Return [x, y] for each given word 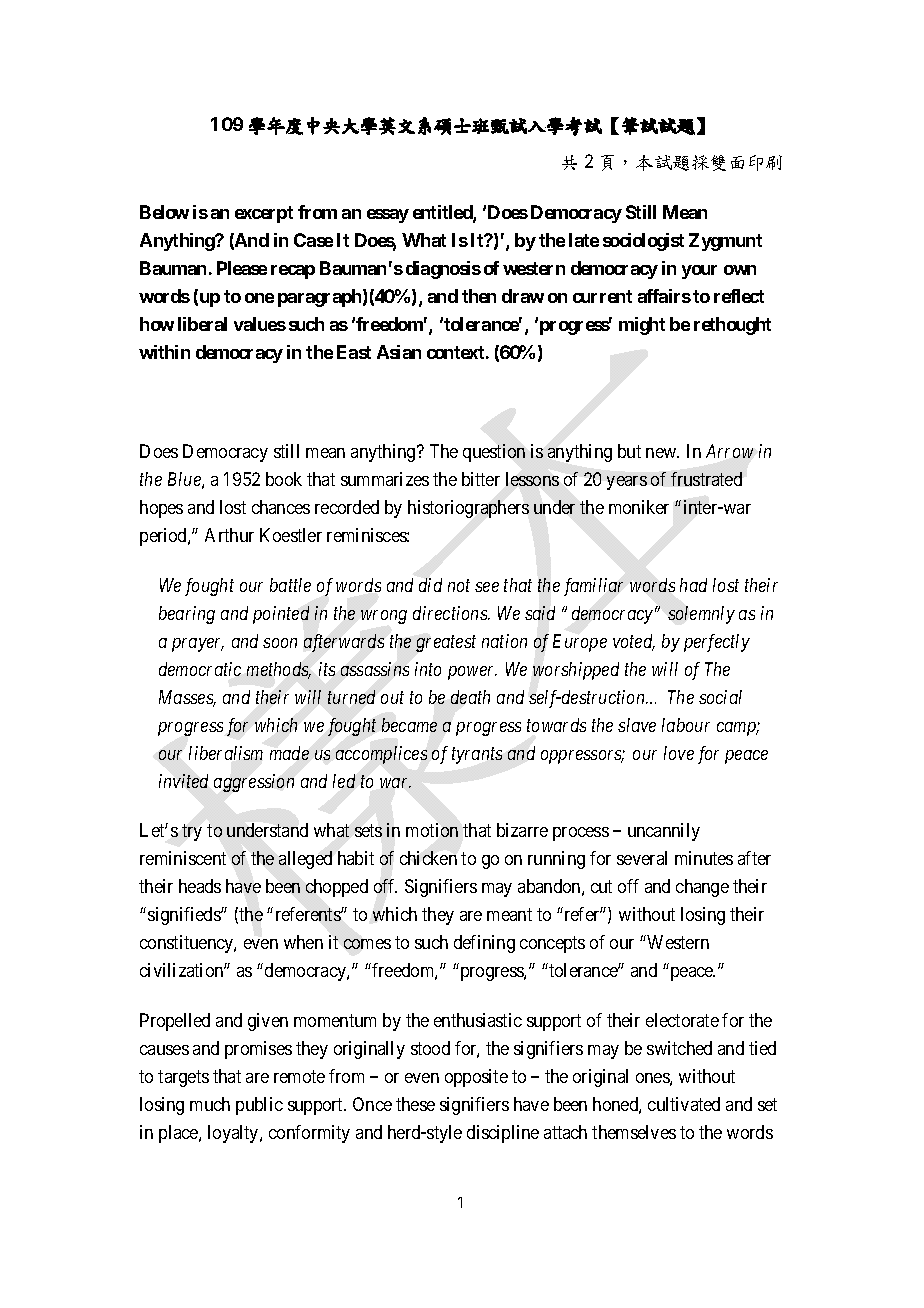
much [210, 1104]
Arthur [229, 535]
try [192, 833]
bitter [481, 479]
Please [242, 268]
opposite [476, 1078]
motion [432, 830]
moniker [639, 507]
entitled [443, 213]
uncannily [664, 832]
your [699, 272]
